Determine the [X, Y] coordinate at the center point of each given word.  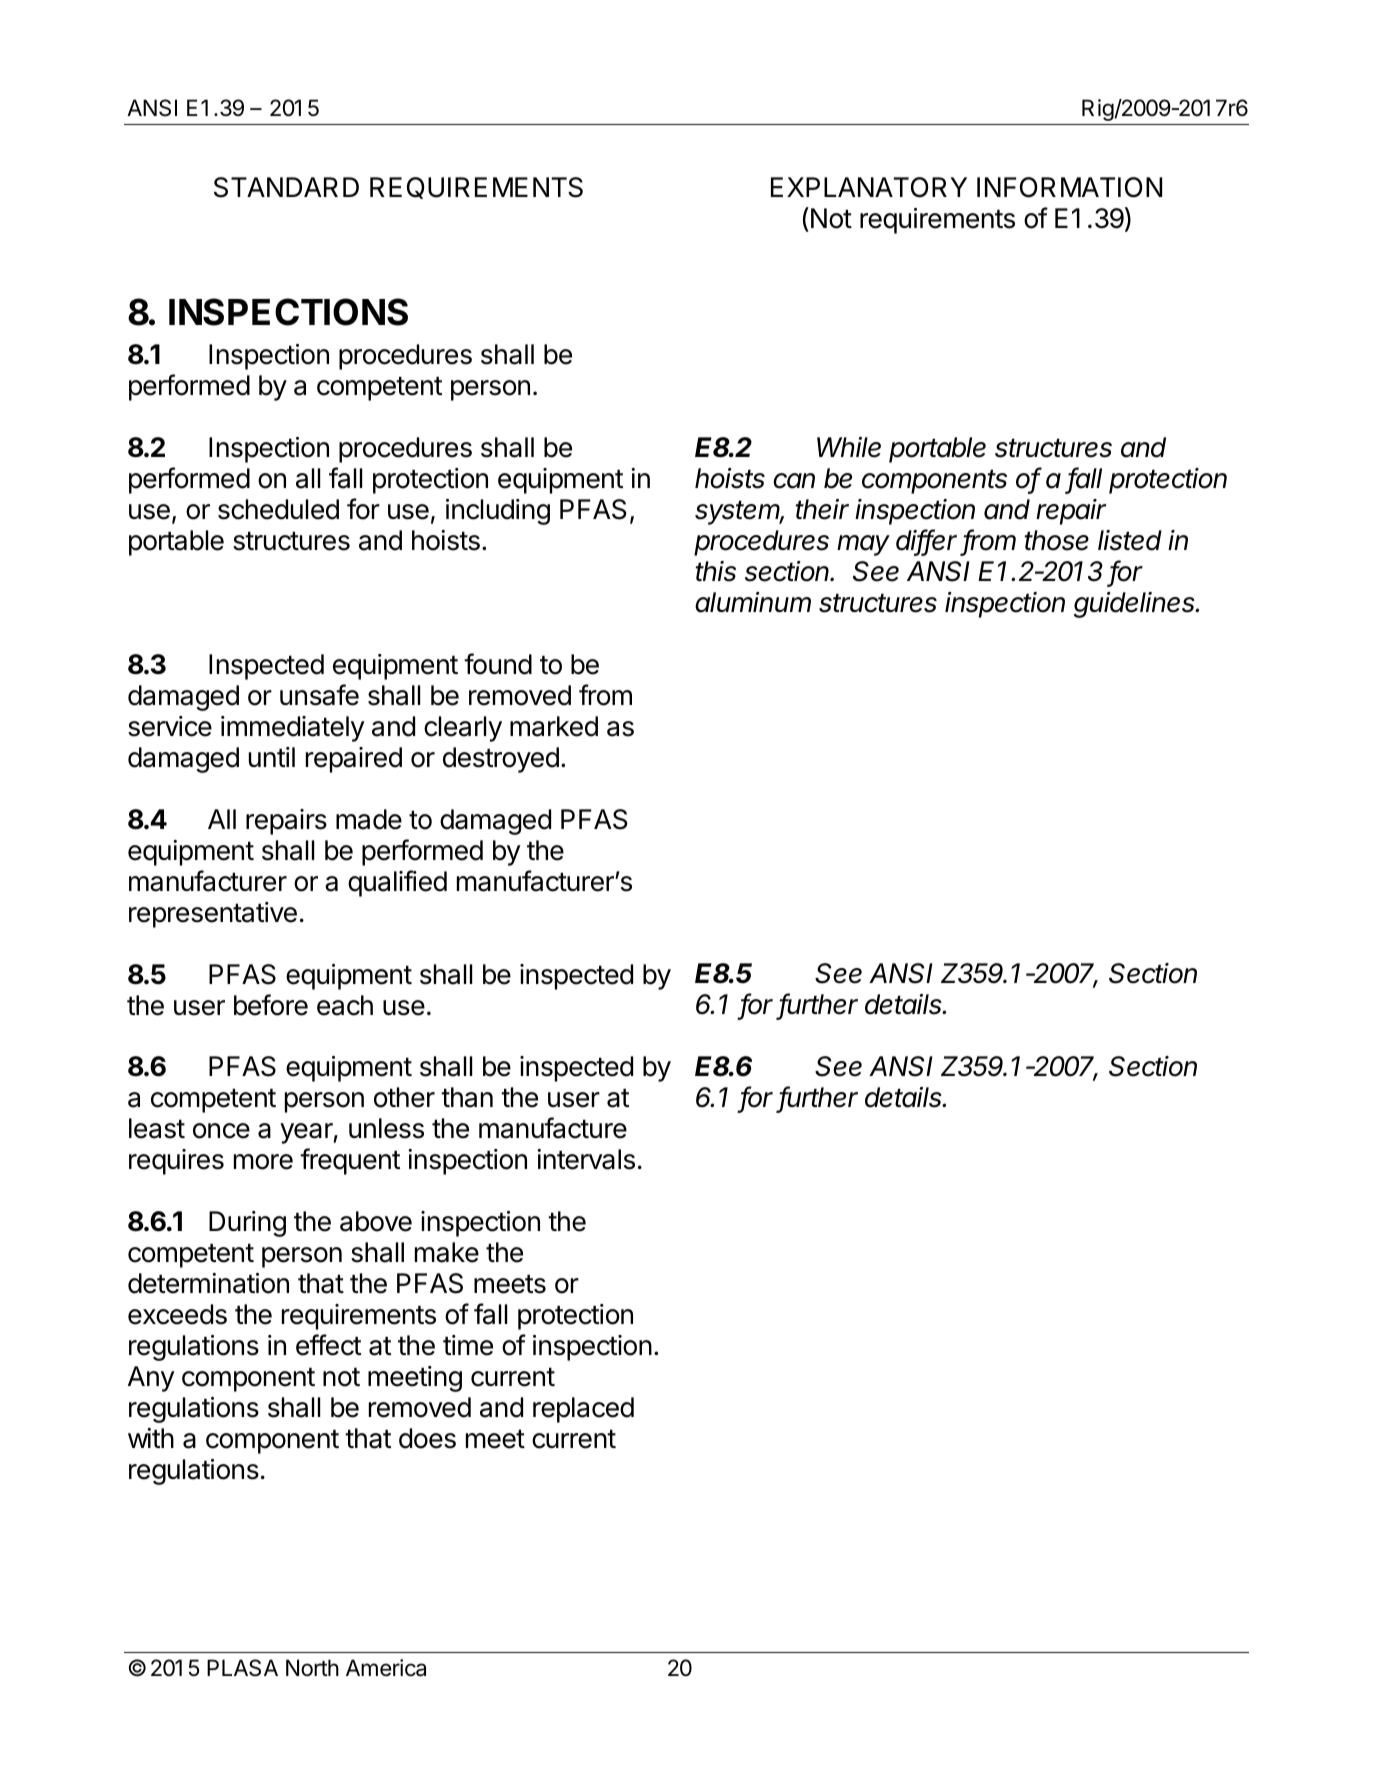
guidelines [1136, 605]
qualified [397, 883]
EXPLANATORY [869, 187]
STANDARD [286, 187]
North [312, 1668]
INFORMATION [1069, 187]
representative [213, 915]
